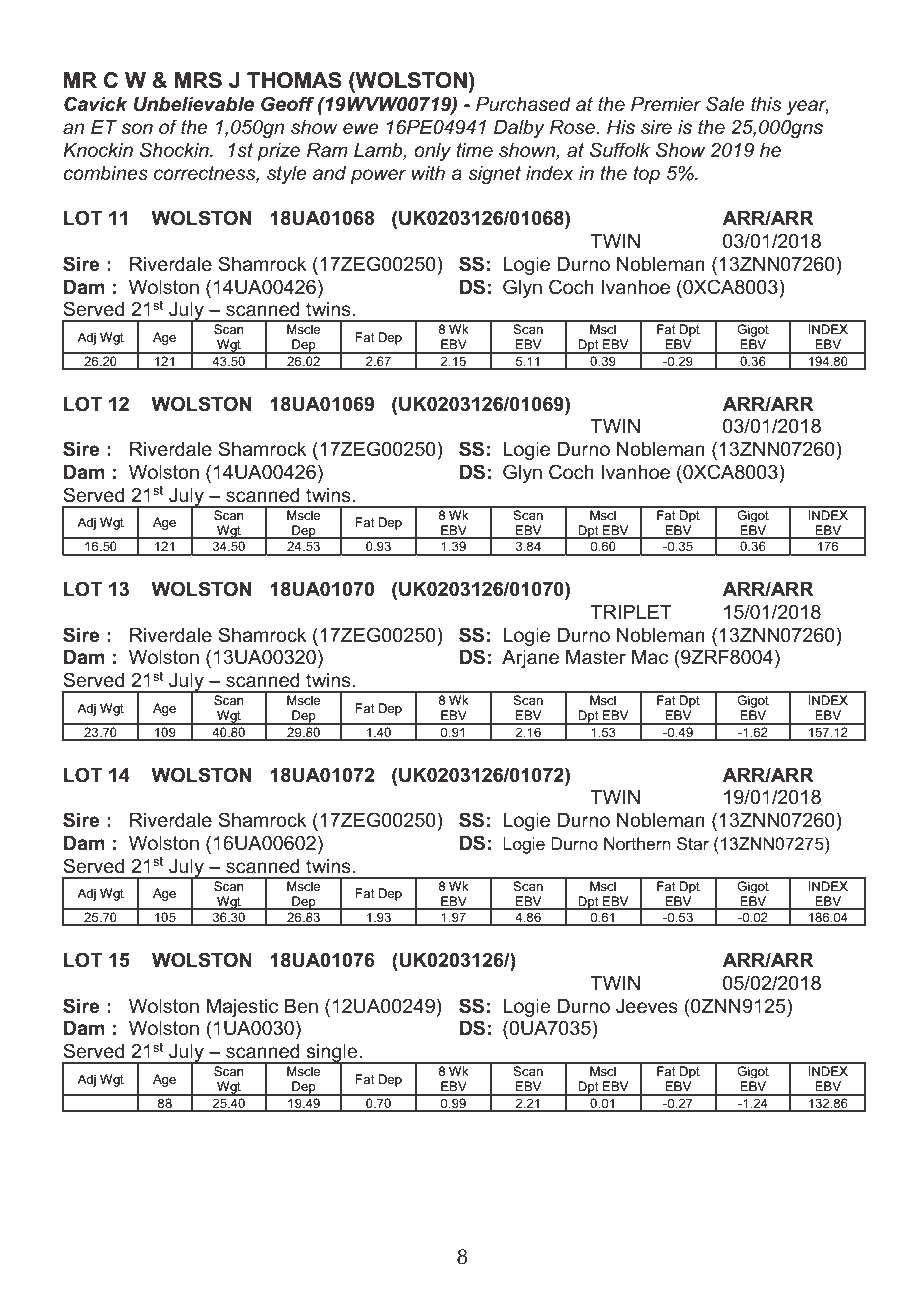  Describe the element at coordinates (137, 128) in the screenshot. I see `son` at that location.
